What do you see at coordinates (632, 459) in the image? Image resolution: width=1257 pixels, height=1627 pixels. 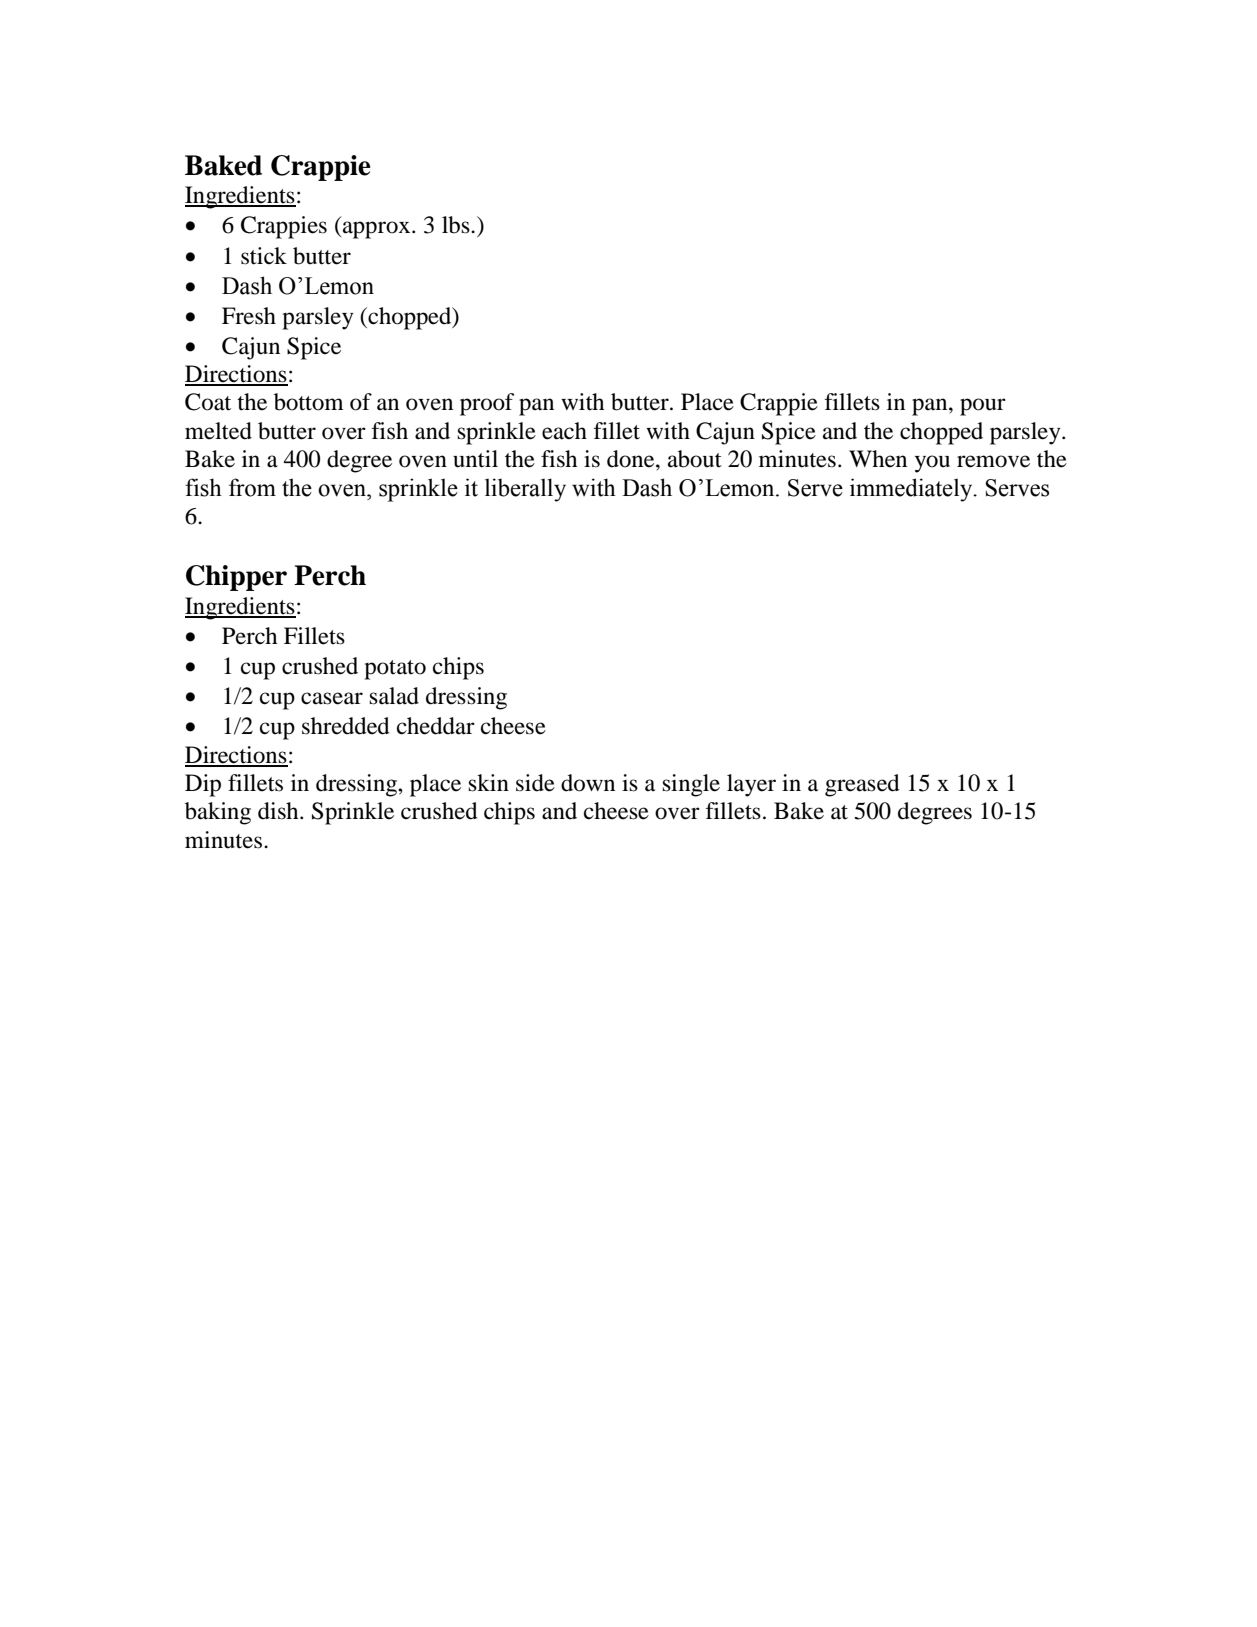 I see `done` at bounding box center [632, 459].
